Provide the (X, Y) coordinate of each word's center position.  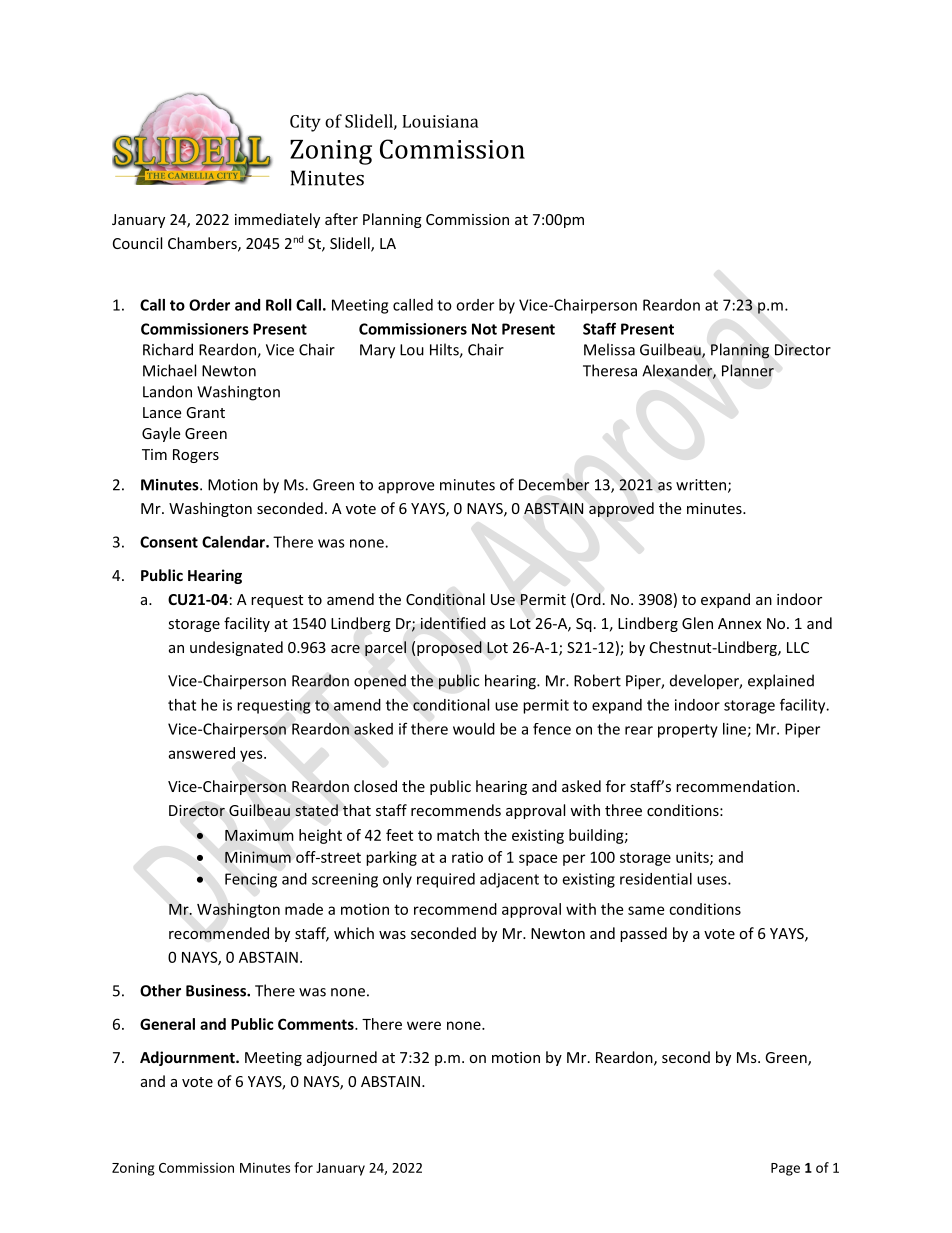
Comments (317, 1024)
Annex (739, 623)
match (458, 835)
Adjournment (188, 1058)
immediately (277, 220)
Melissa (609, 349)
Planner (748, 370)
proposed (449, 648)
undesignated (236, 648)
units (693, 858)
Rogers (196, 456)
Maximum (259, 835)
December (554, 484)
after (341, 219)
